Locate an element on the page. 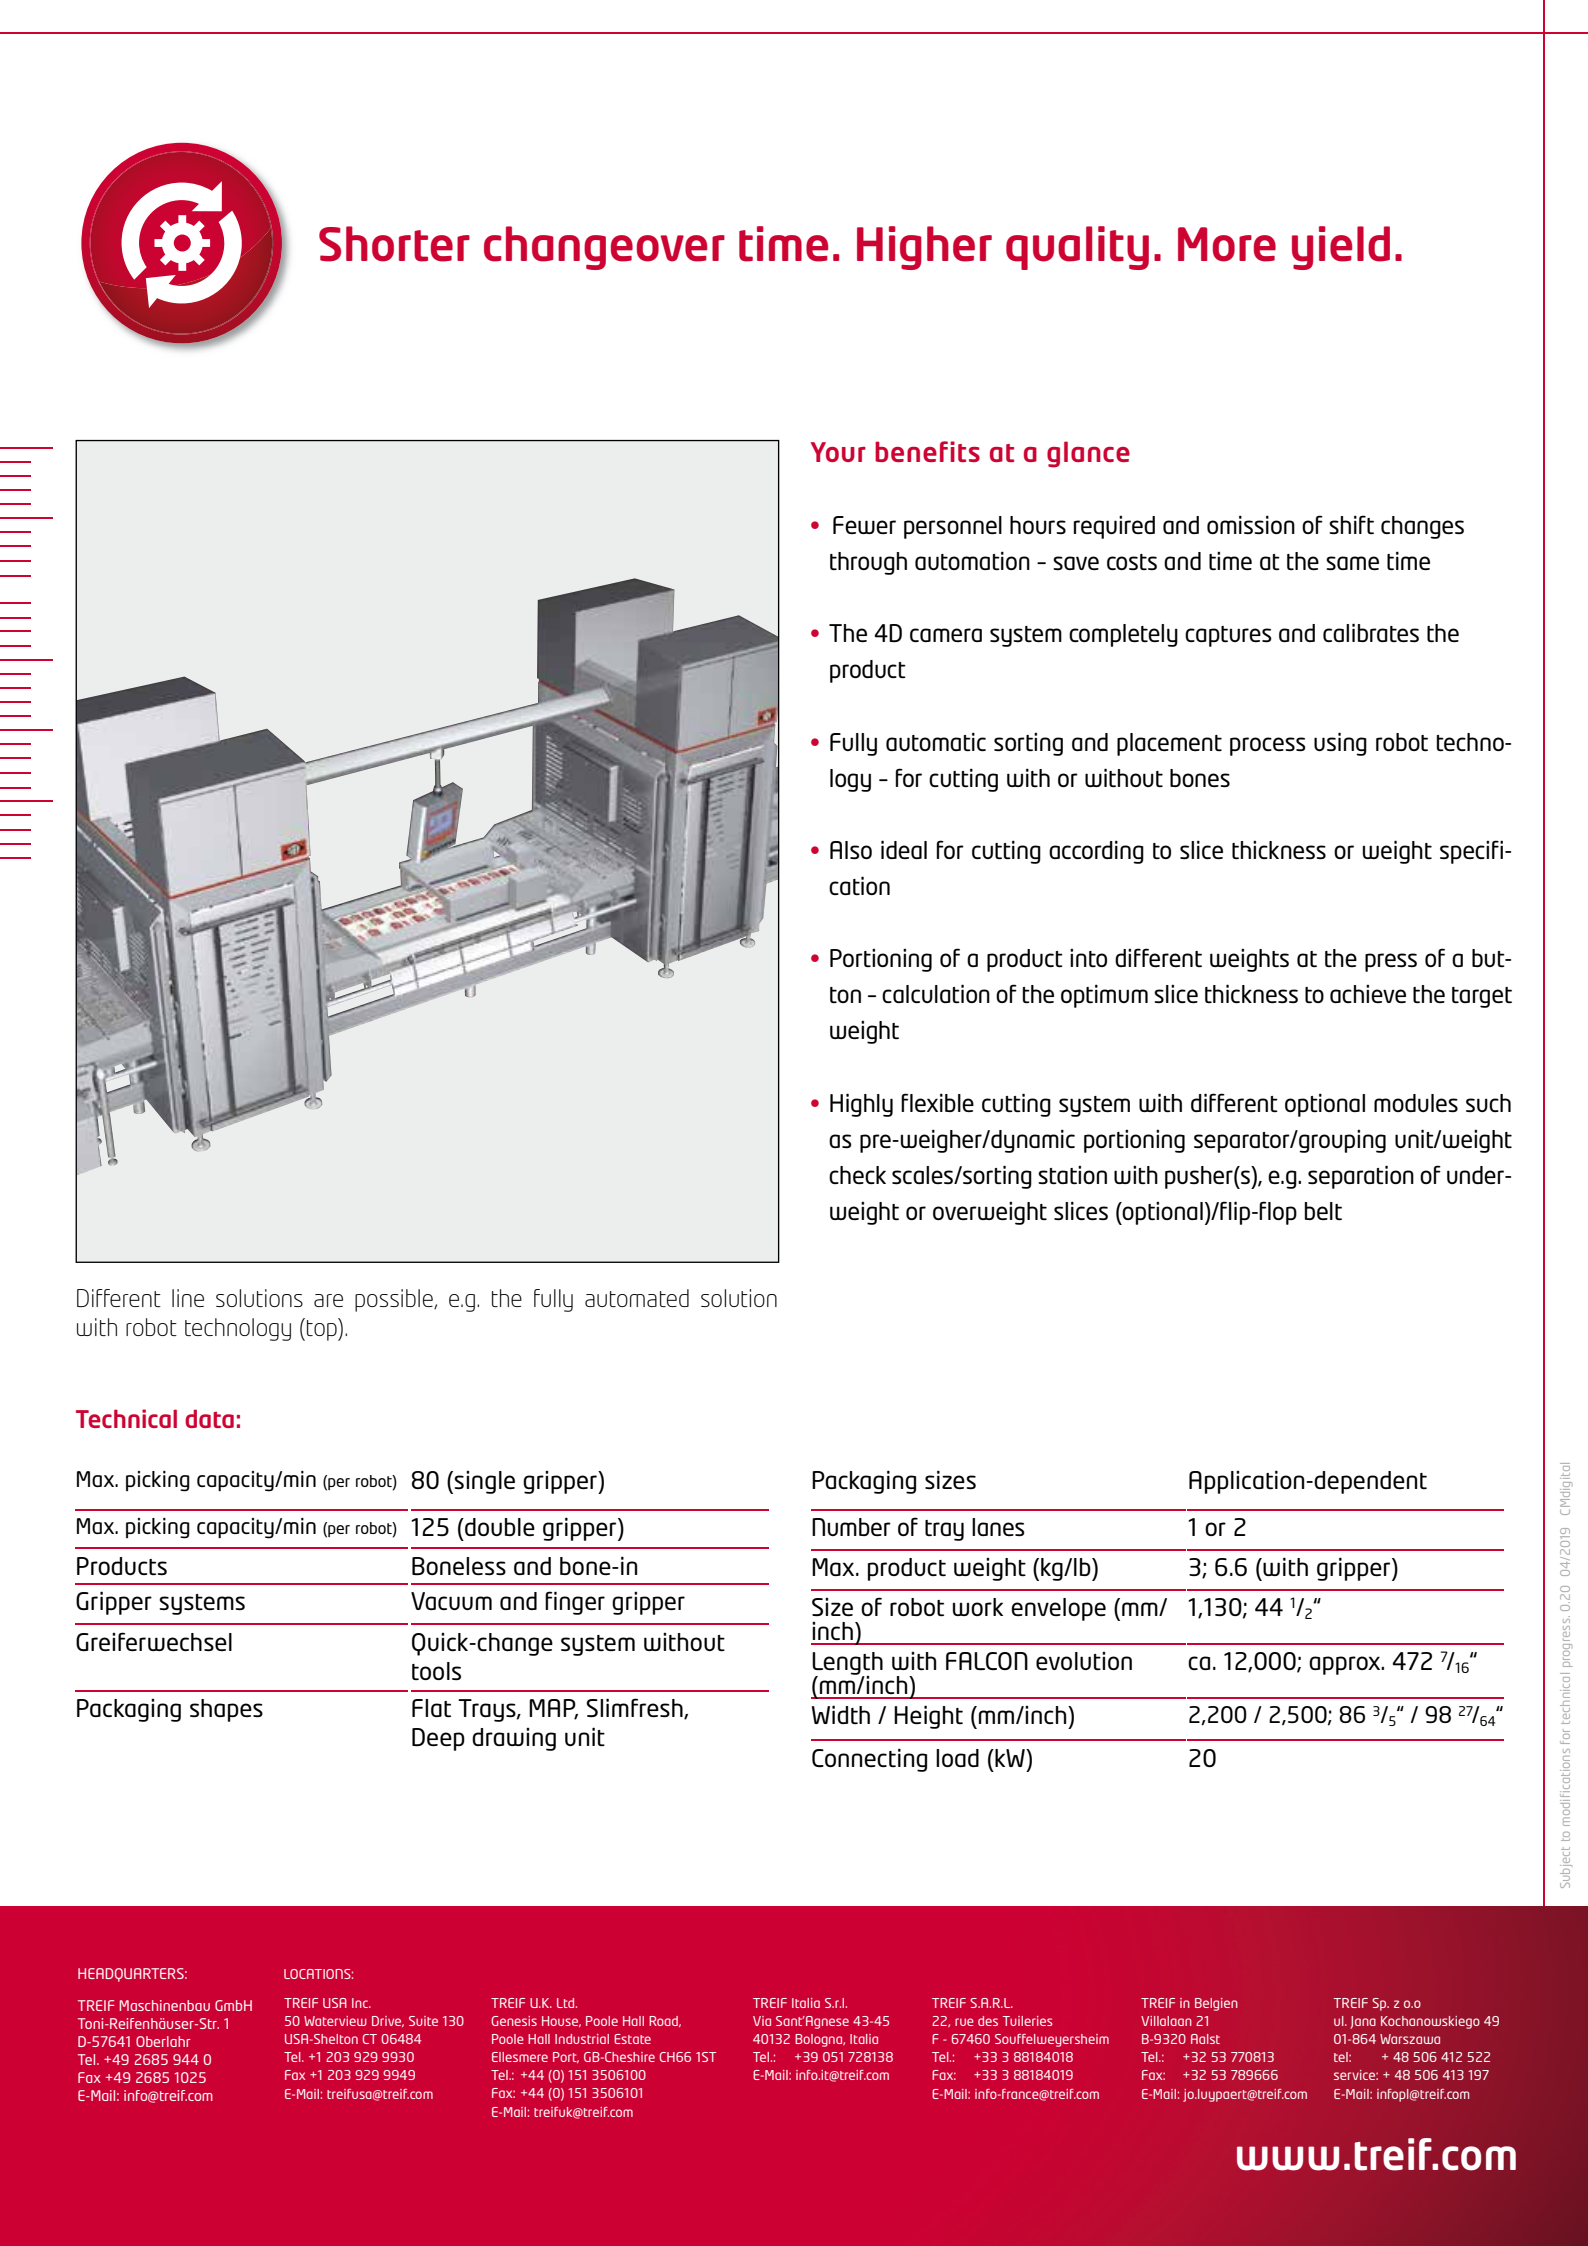 This page has height=2246, width=1588. Drive is located at coordinates (388, 2021).
